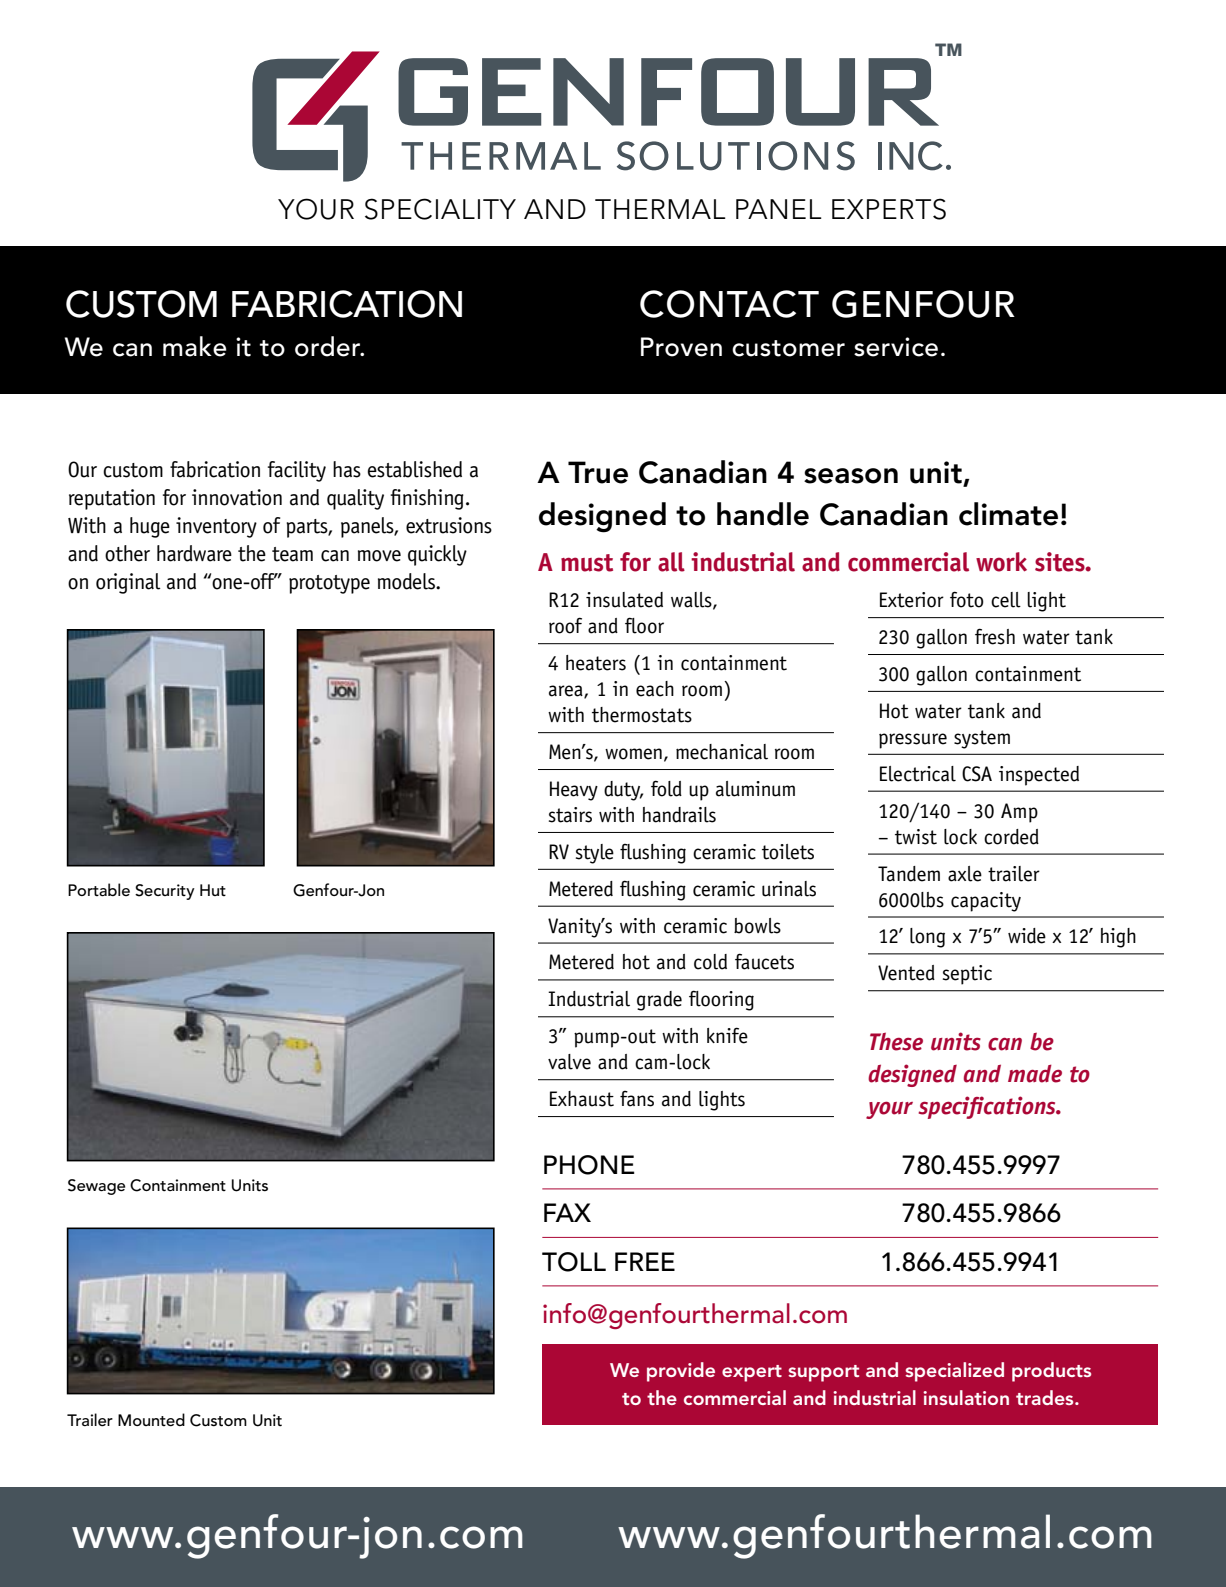  What do you see at coordinates (681, 1372) in the screenshot?
I see `provide` at bounding box center [681, 1372].
